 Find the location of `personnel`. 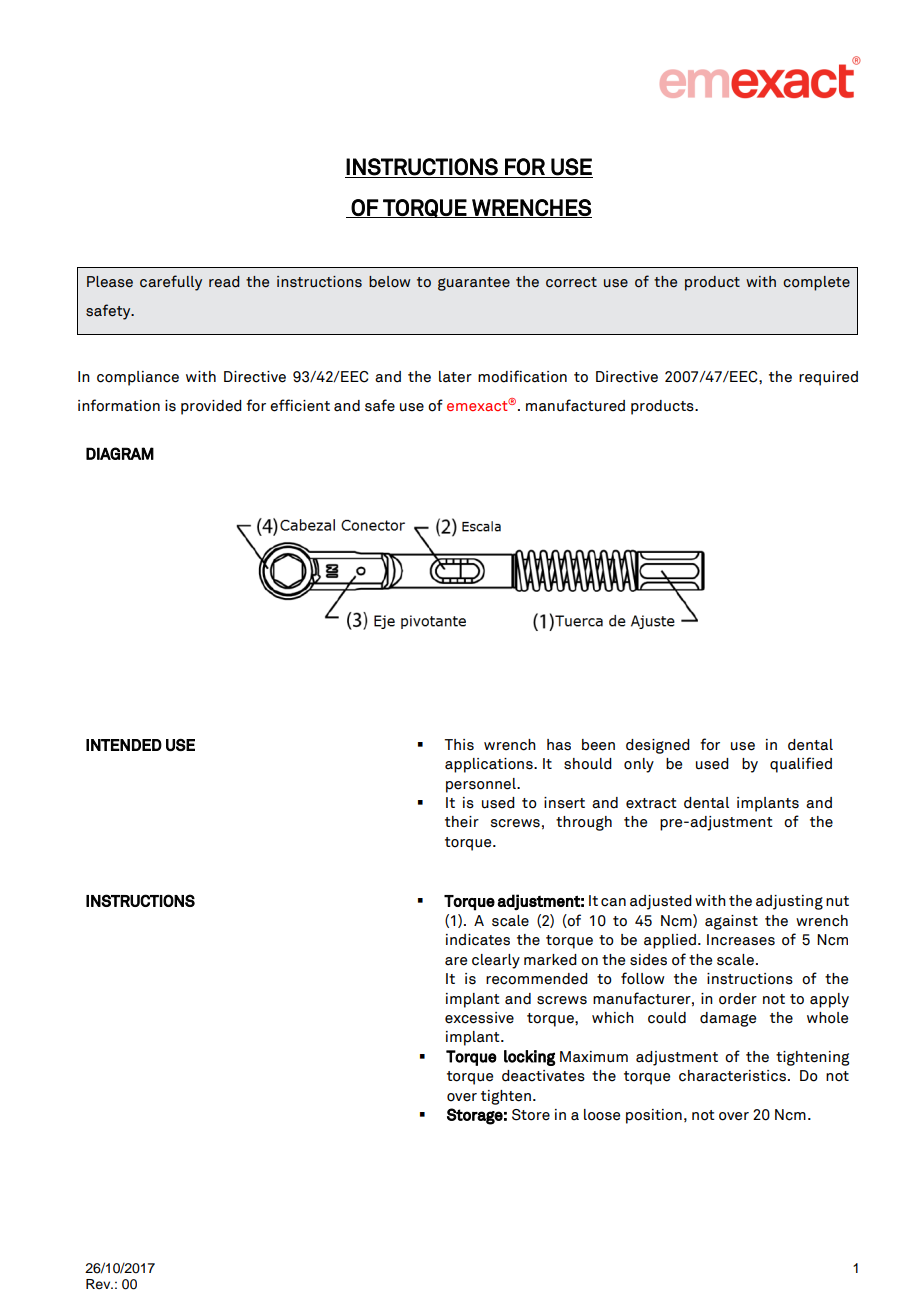

personnel is located at coordinates (482, 785).
